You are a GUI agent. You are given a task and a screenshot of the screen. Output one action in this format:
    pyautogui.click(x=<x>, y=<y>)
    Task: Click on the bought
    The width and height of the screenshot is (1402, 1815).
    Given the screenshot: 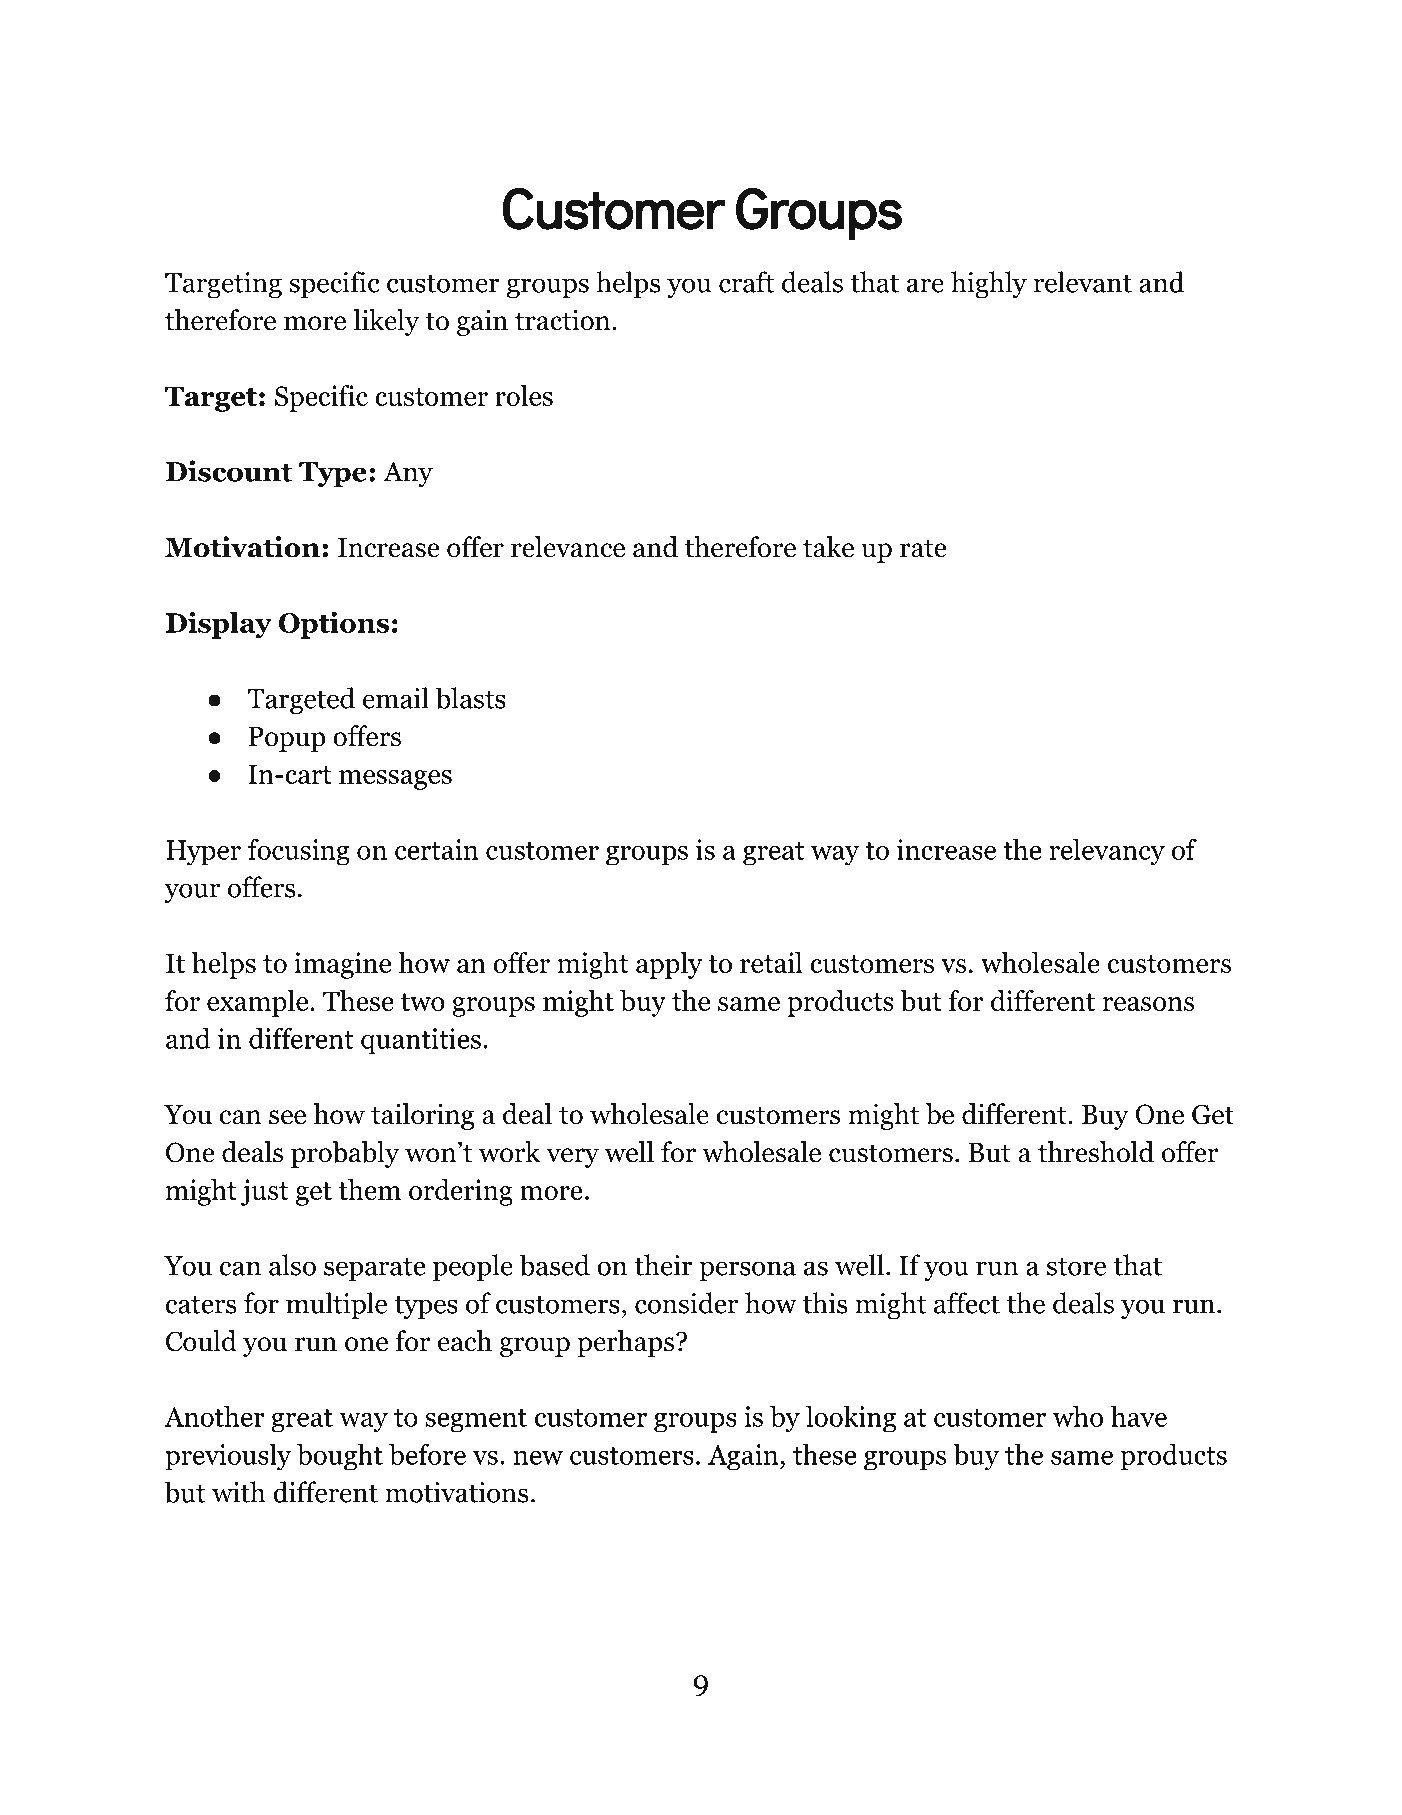 What is the action you would take?
    pyautogui.click(x=340, y=1456)
